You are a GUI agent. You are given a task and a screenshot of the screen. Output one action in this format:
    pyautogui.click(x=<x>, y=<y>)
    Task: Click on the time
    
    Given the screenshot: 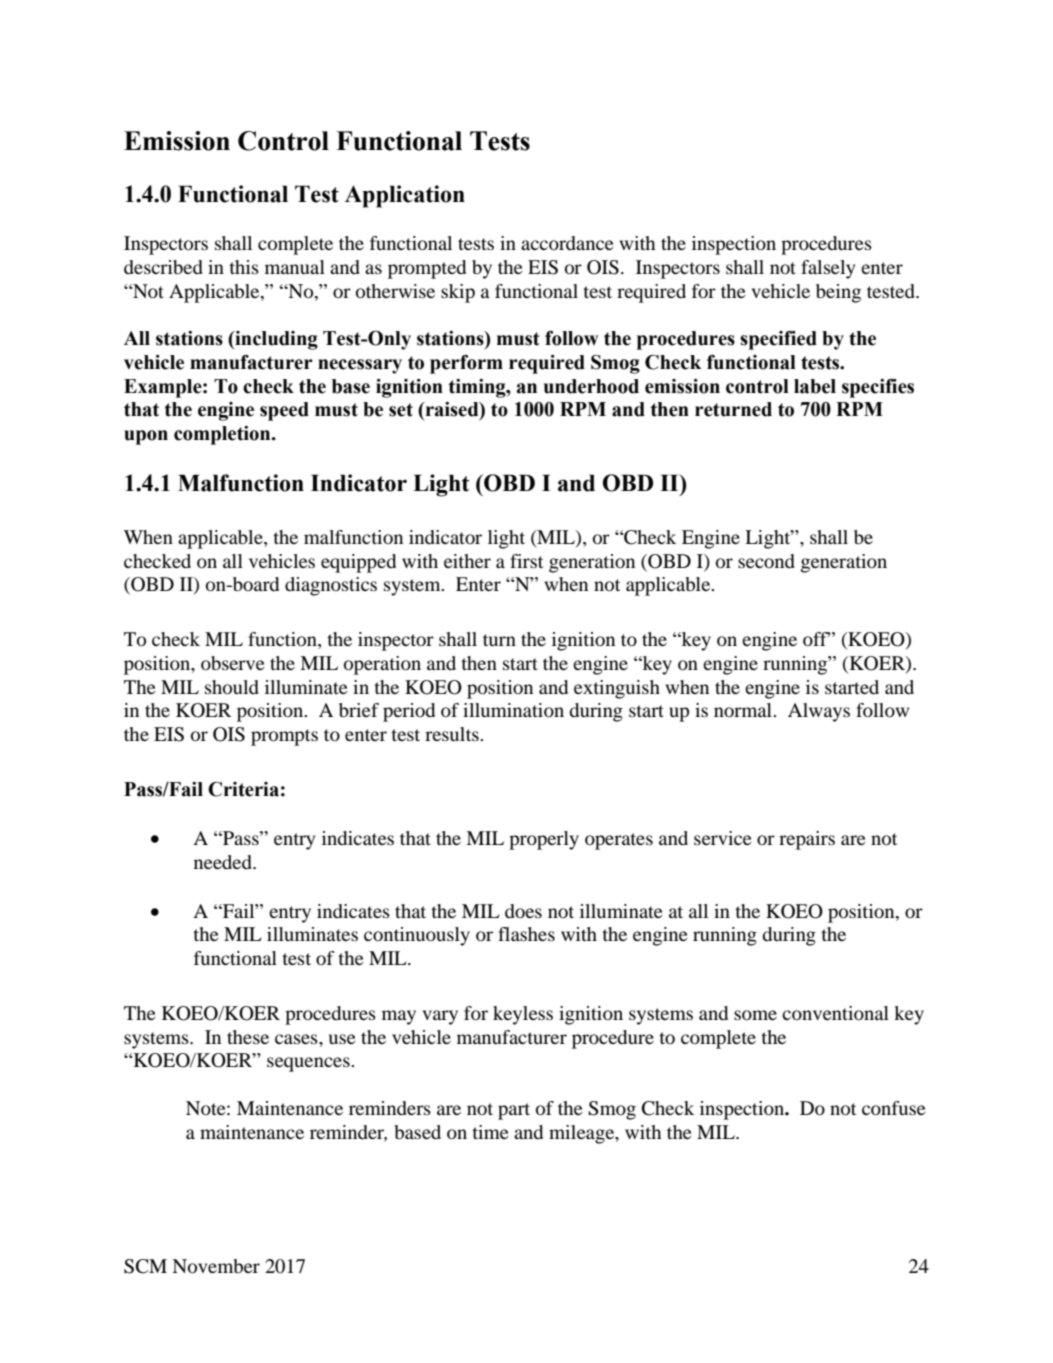 What is the action you would take?
    pyautogui.click(x=490, y=1132)
